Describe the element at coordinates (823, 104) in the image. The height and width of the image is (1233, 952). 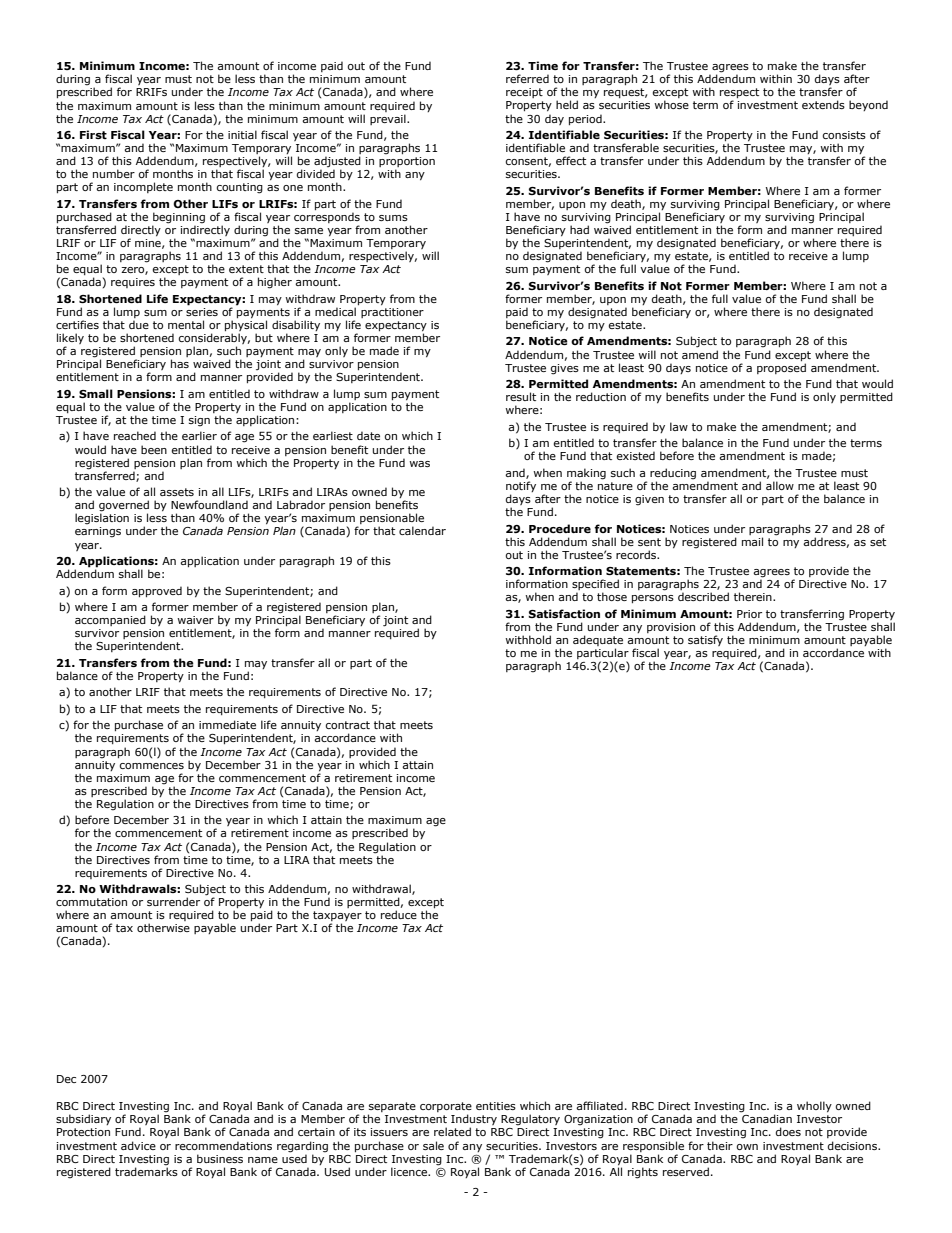
I see `extends` at that location.
